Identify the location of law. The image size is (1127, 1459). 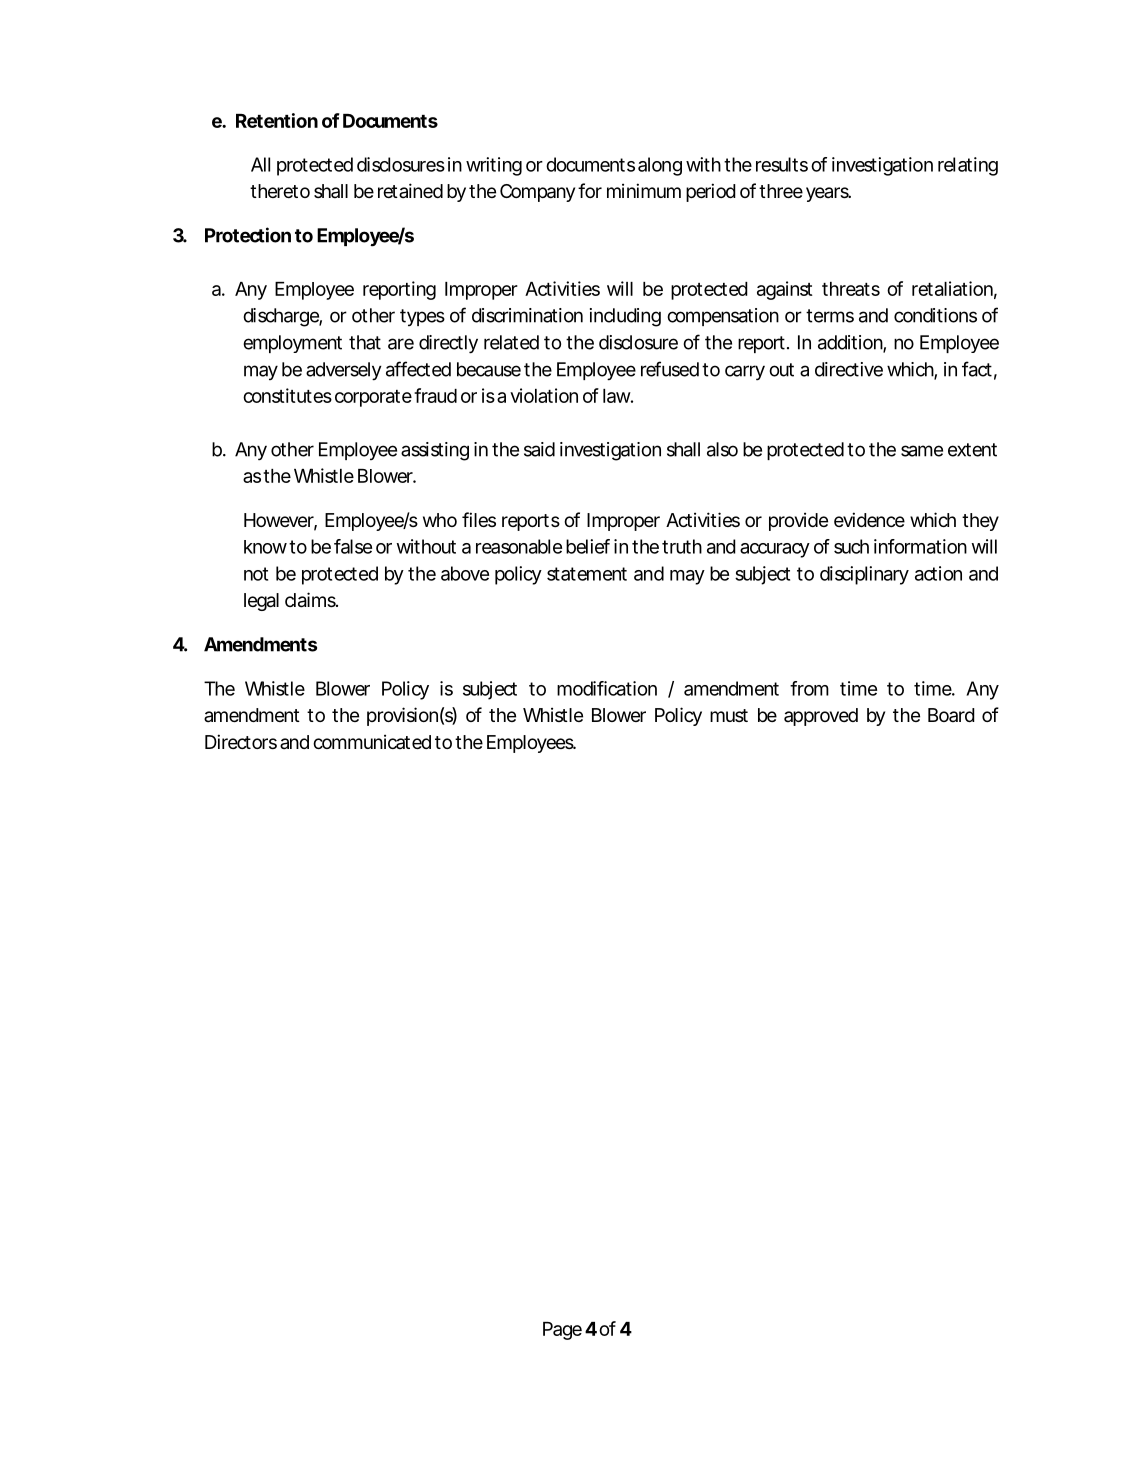
(617, 396).
